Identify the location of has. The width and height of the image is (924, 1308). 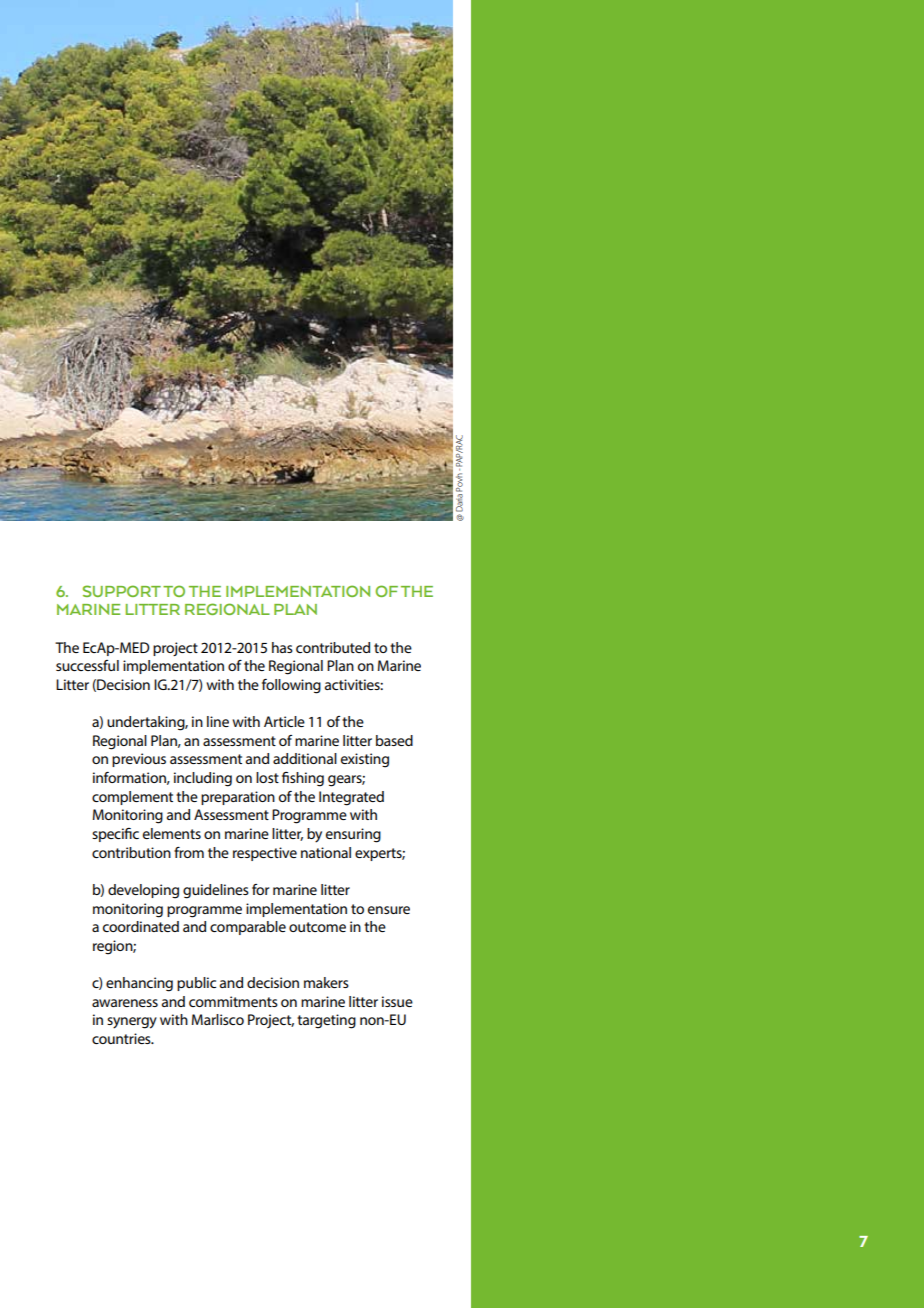
(282, 647).
